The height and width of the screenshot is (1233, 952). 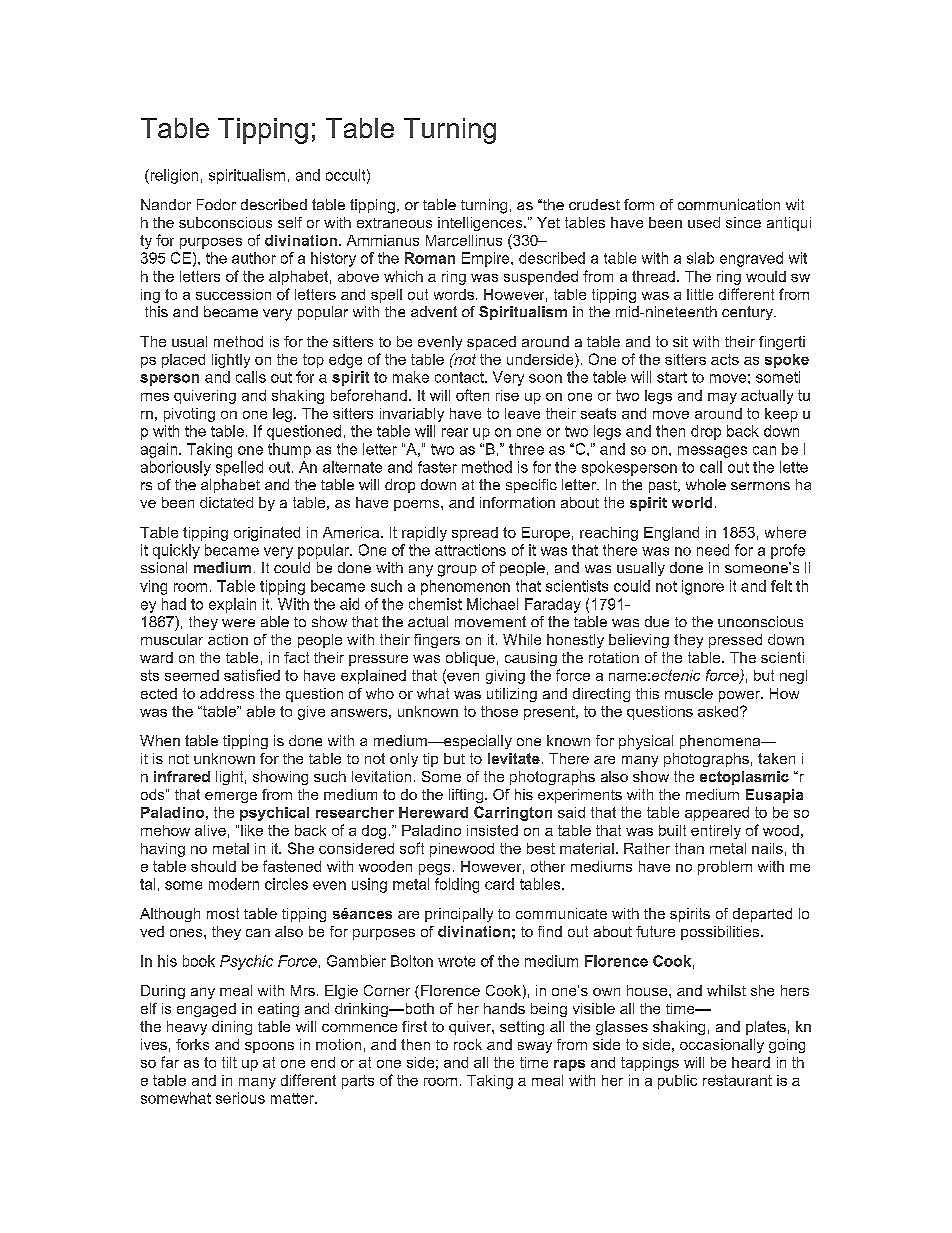 What do you see at coordinates (706, 484) in the screenshot?
I see `whole` at bounding box center [706, 484].
